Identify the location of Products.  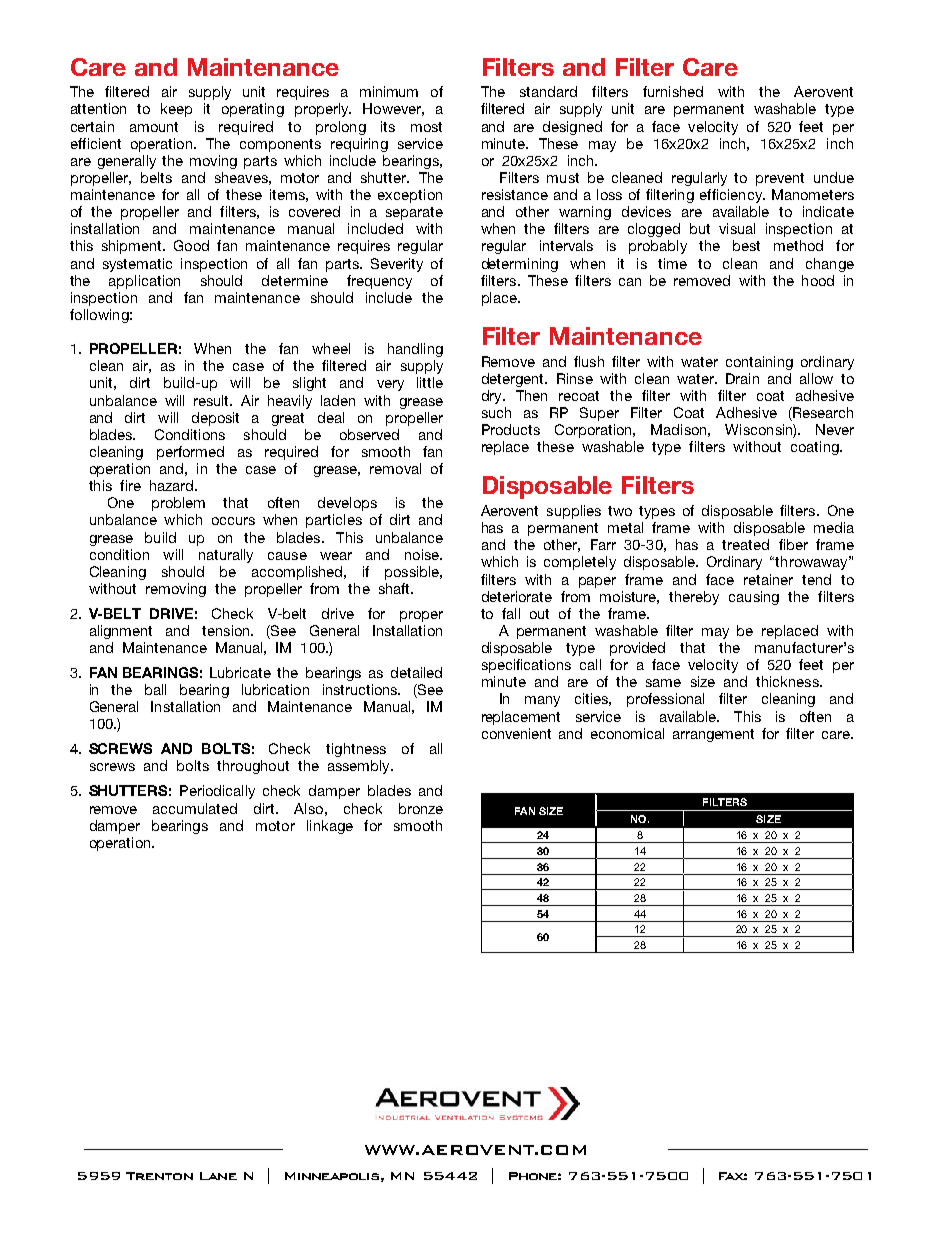
(511, 429).
